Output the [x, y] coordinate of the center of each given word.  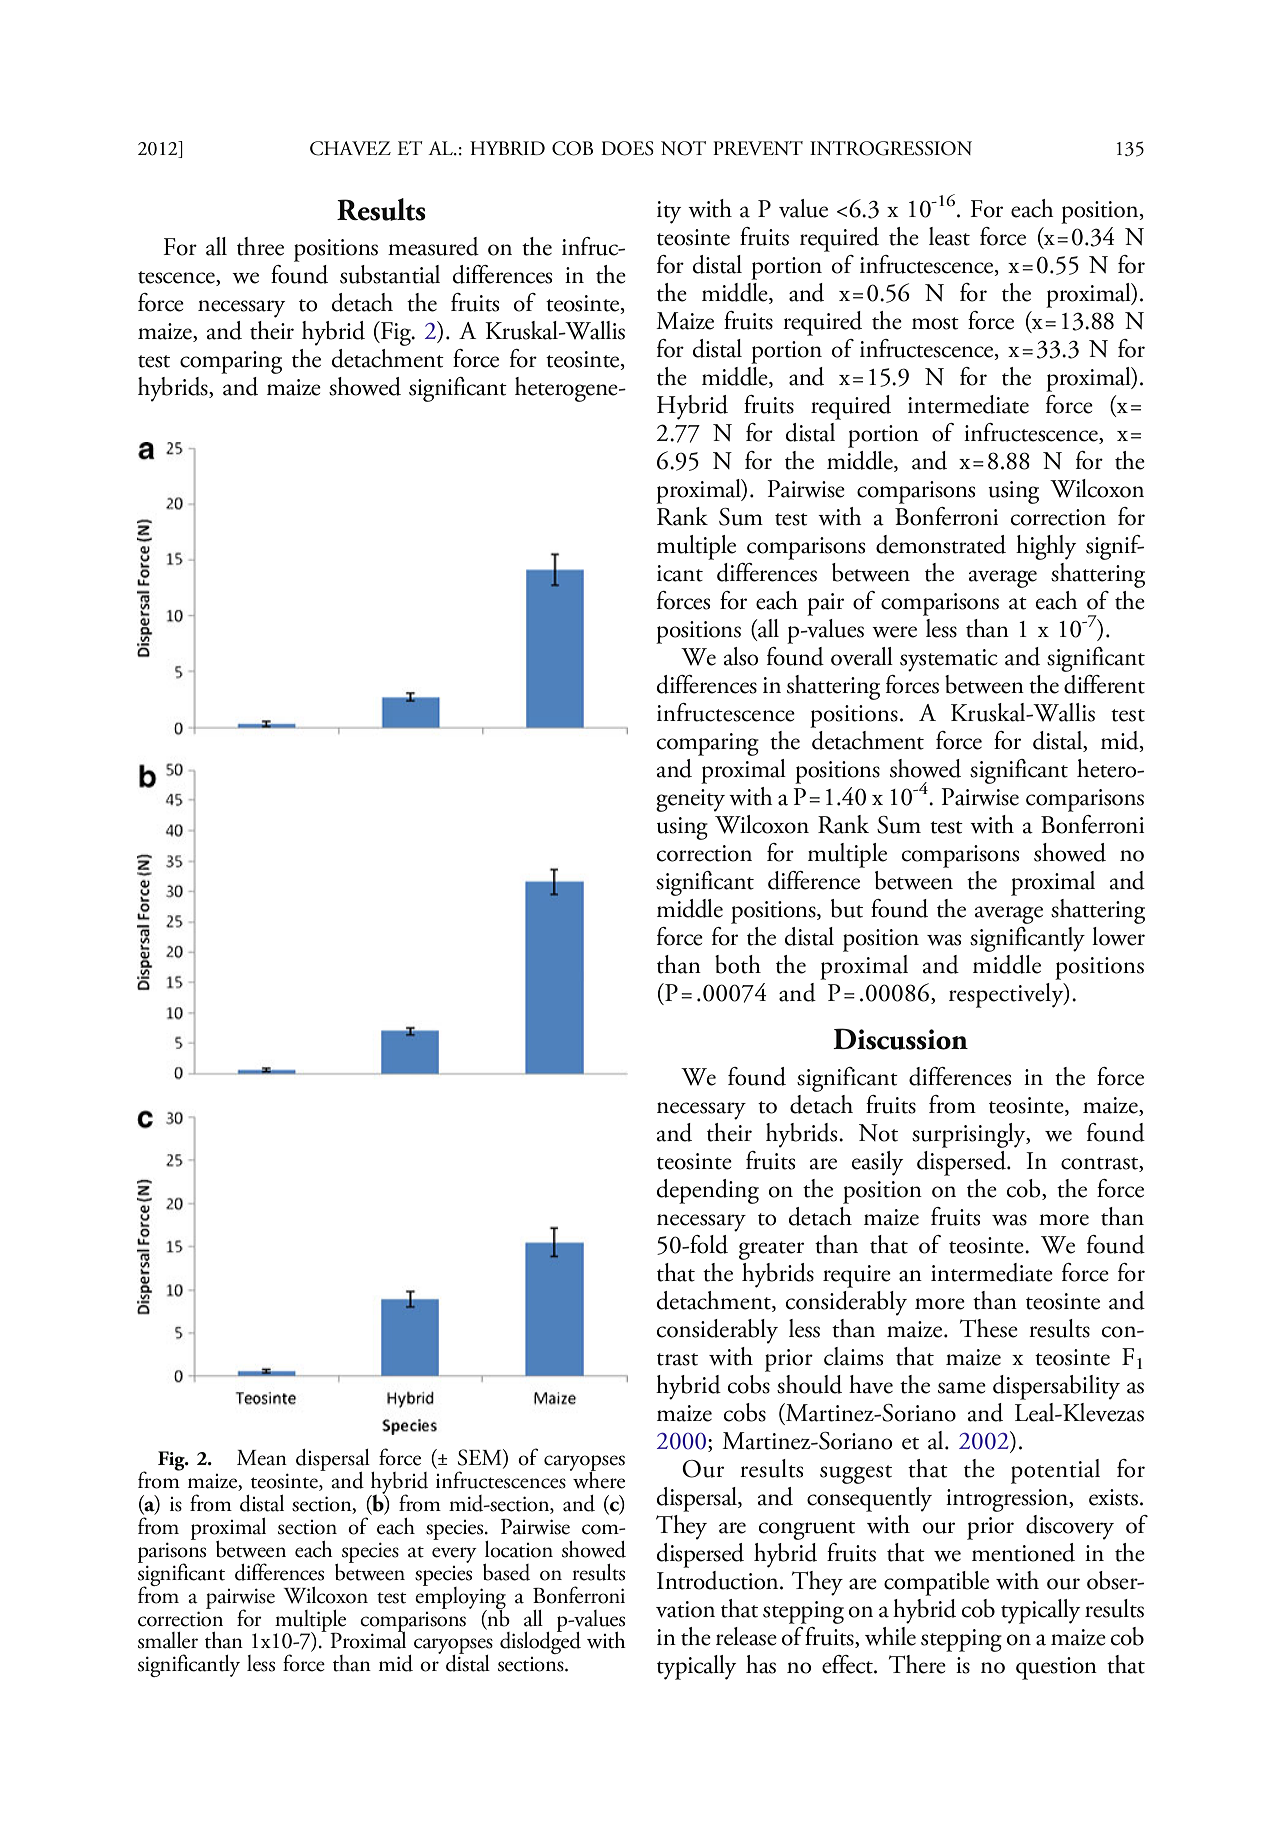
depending [707, 1191]
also [741, 656]
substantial [390, 274]
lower [1118, 936]
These [989, 1328]
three [260, 246]
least [949, 236]
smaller [168, 1640]
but [847, 908]
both [738, 964]
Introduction [719, 1580]
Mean [262, 1458]
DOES [627, 148]
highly [1046, 547]
